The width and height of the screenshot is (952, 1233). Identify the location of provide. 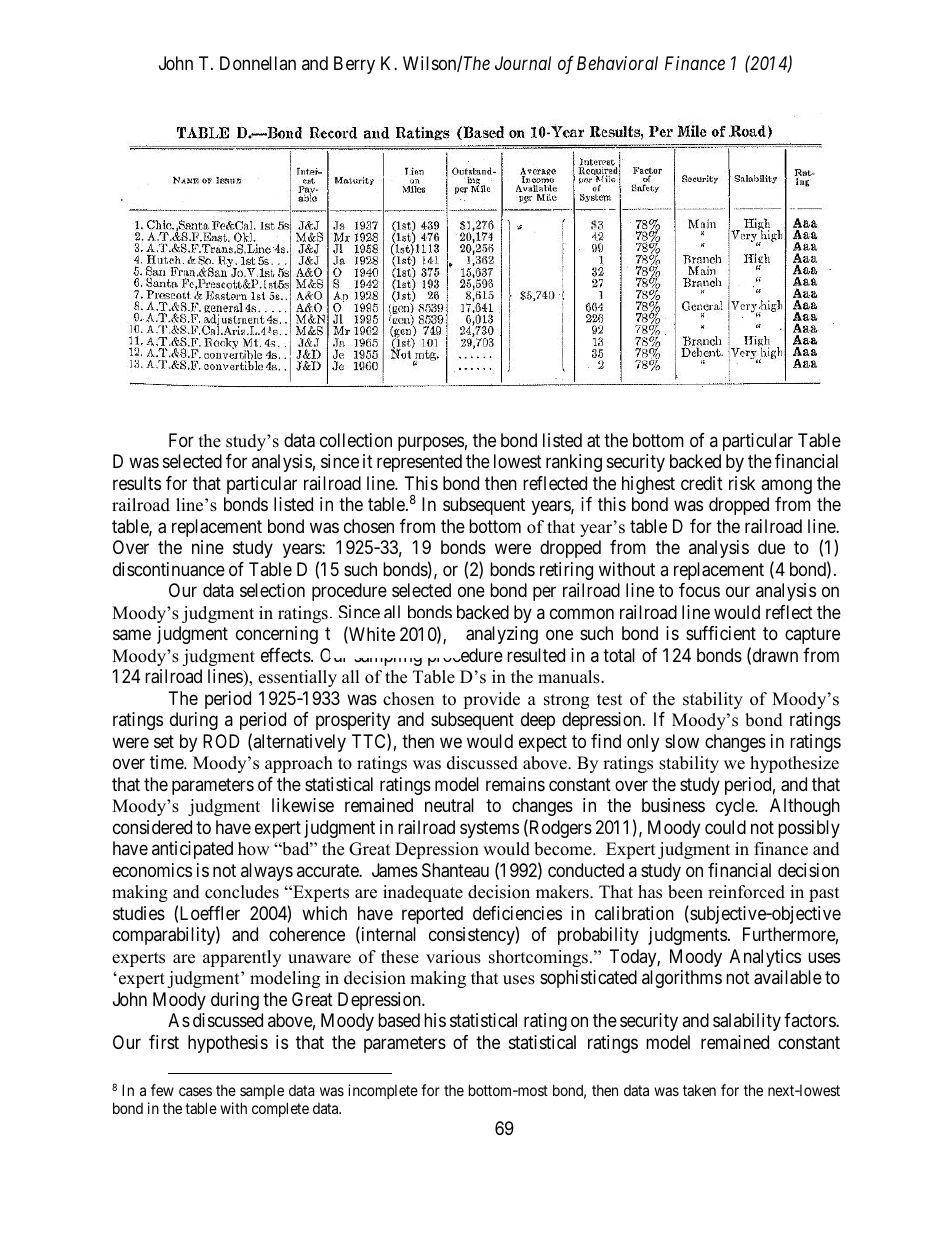
(491, 700).
